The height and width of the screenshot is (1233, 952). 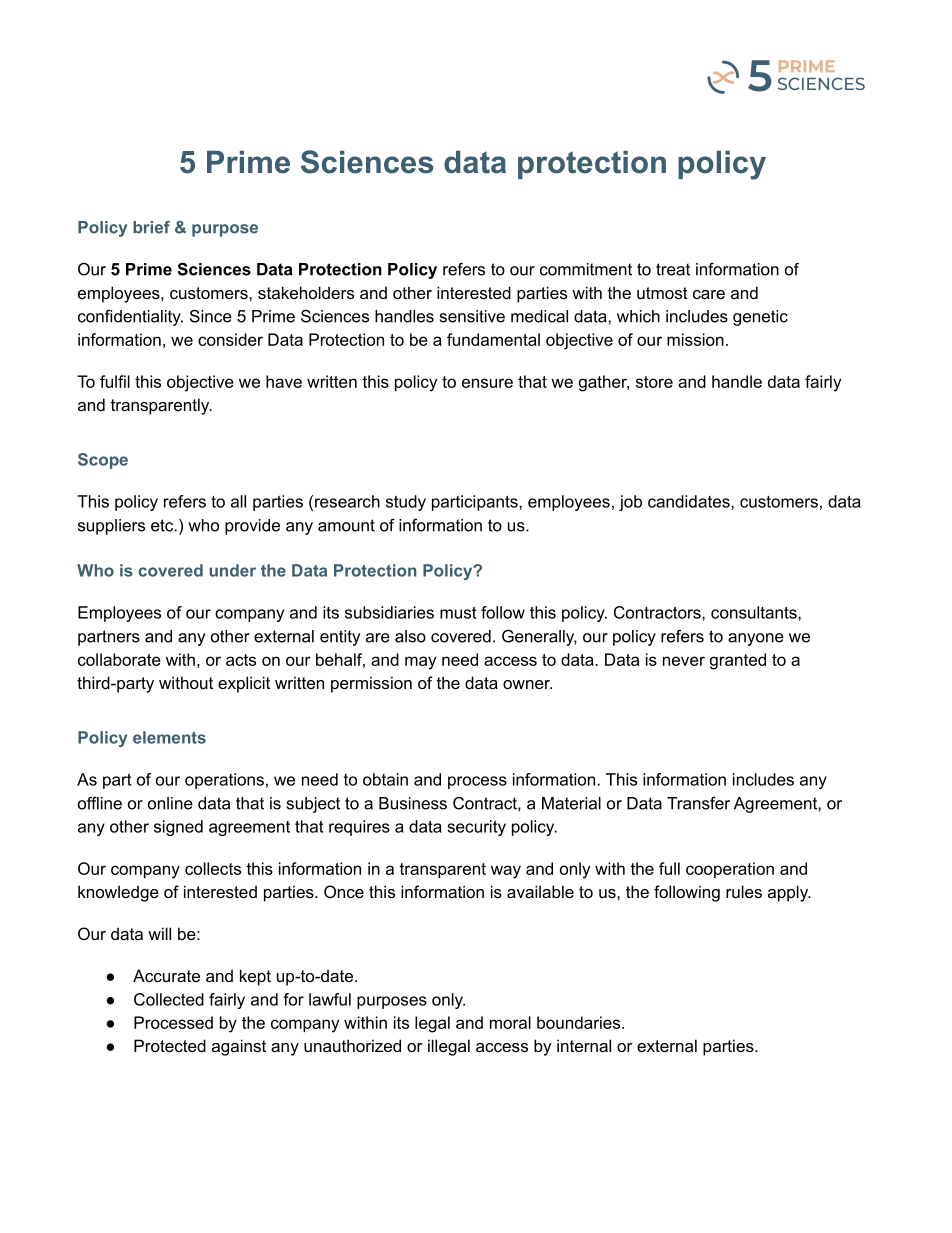 What do you see at coordinates (472, 316) in the screenshot?
I see `sensitive` at bounding box center [472, 316].
